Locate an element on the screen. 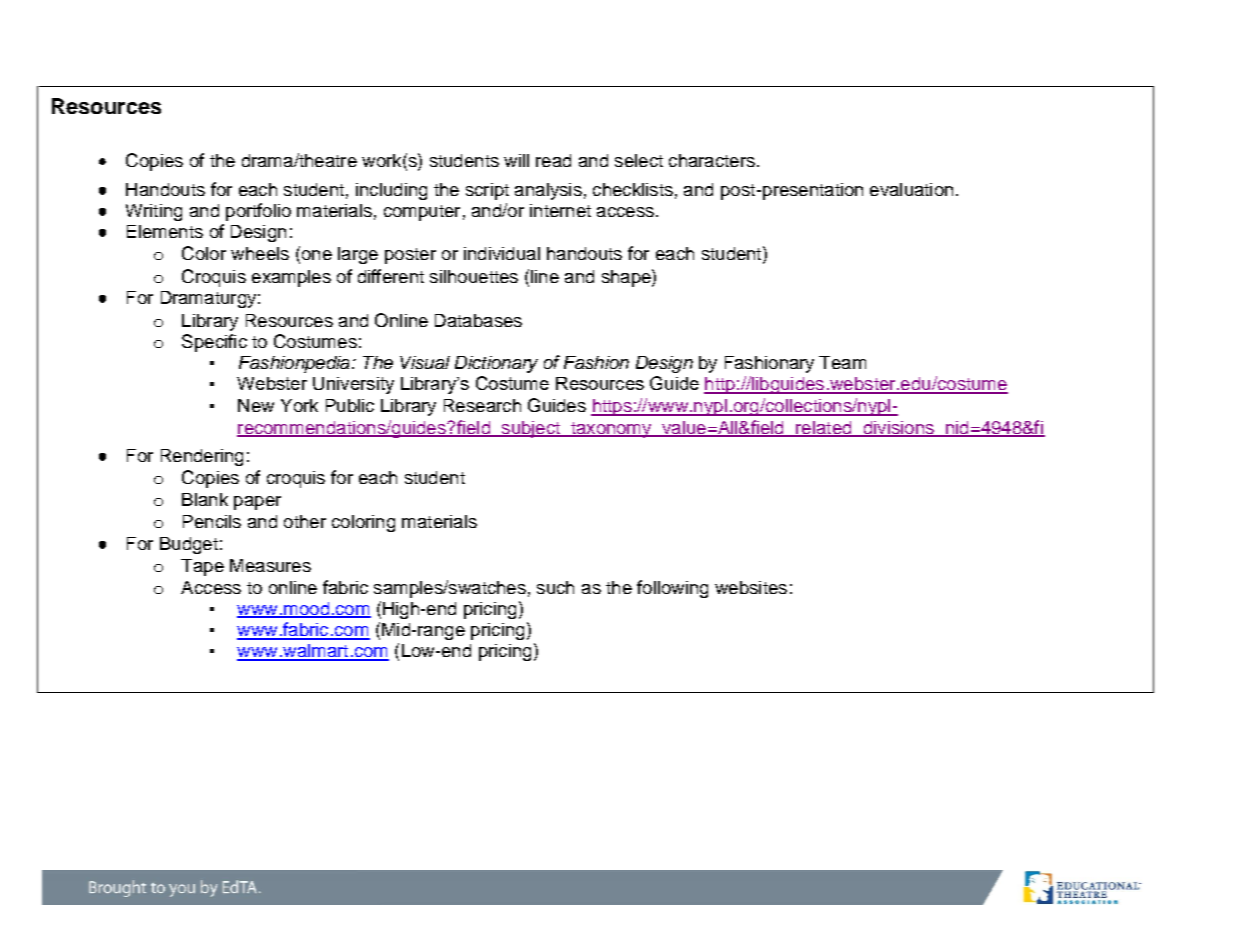 Image resolution: width=1233 pixels, height=952 pixels. silhouettes is located at coordinates (474, 276).
